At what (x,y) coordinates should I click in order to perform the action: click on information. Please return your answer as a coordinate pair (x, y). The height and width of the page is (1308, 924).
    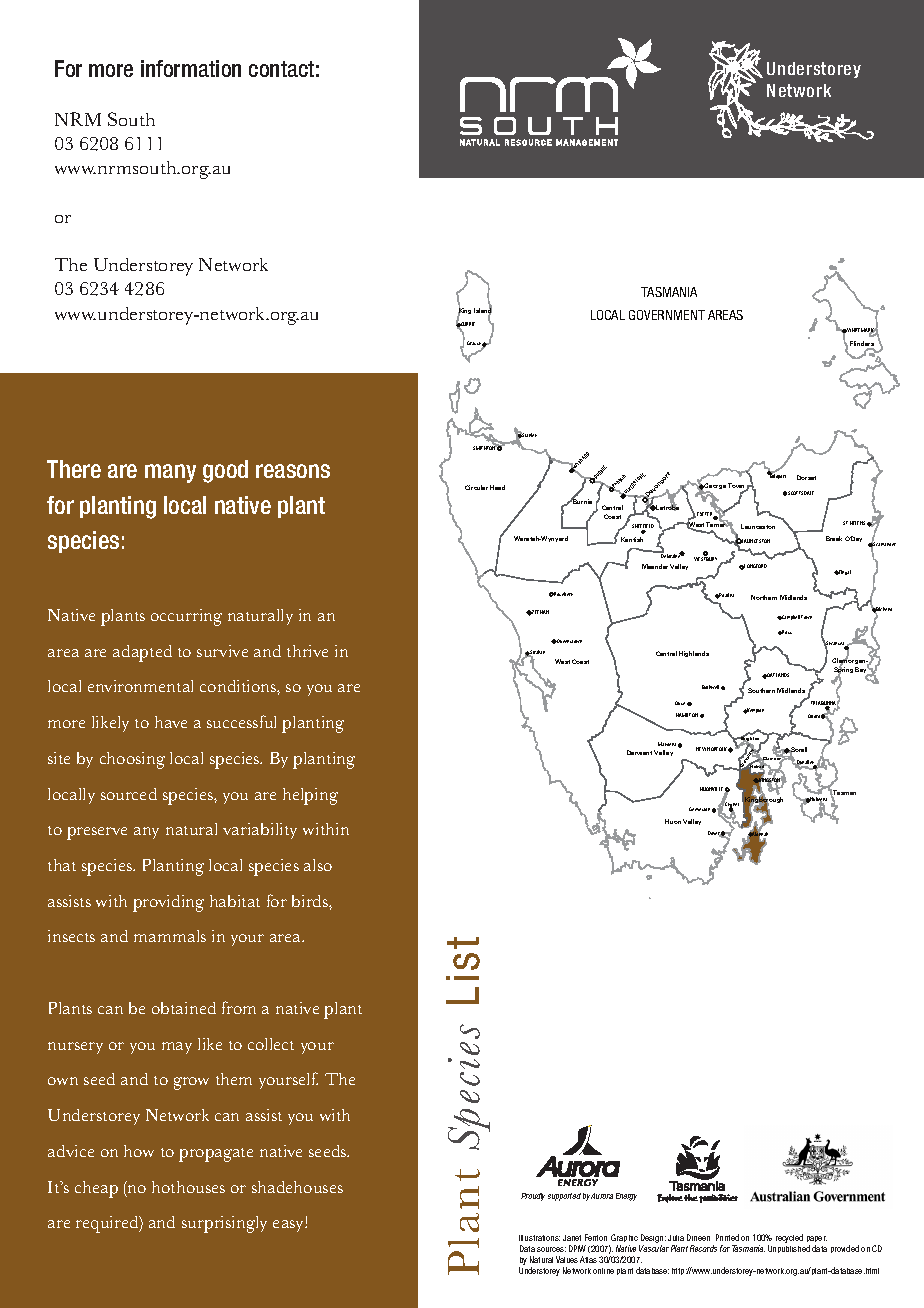
    Looking at the image, I should click on (191, 68).
